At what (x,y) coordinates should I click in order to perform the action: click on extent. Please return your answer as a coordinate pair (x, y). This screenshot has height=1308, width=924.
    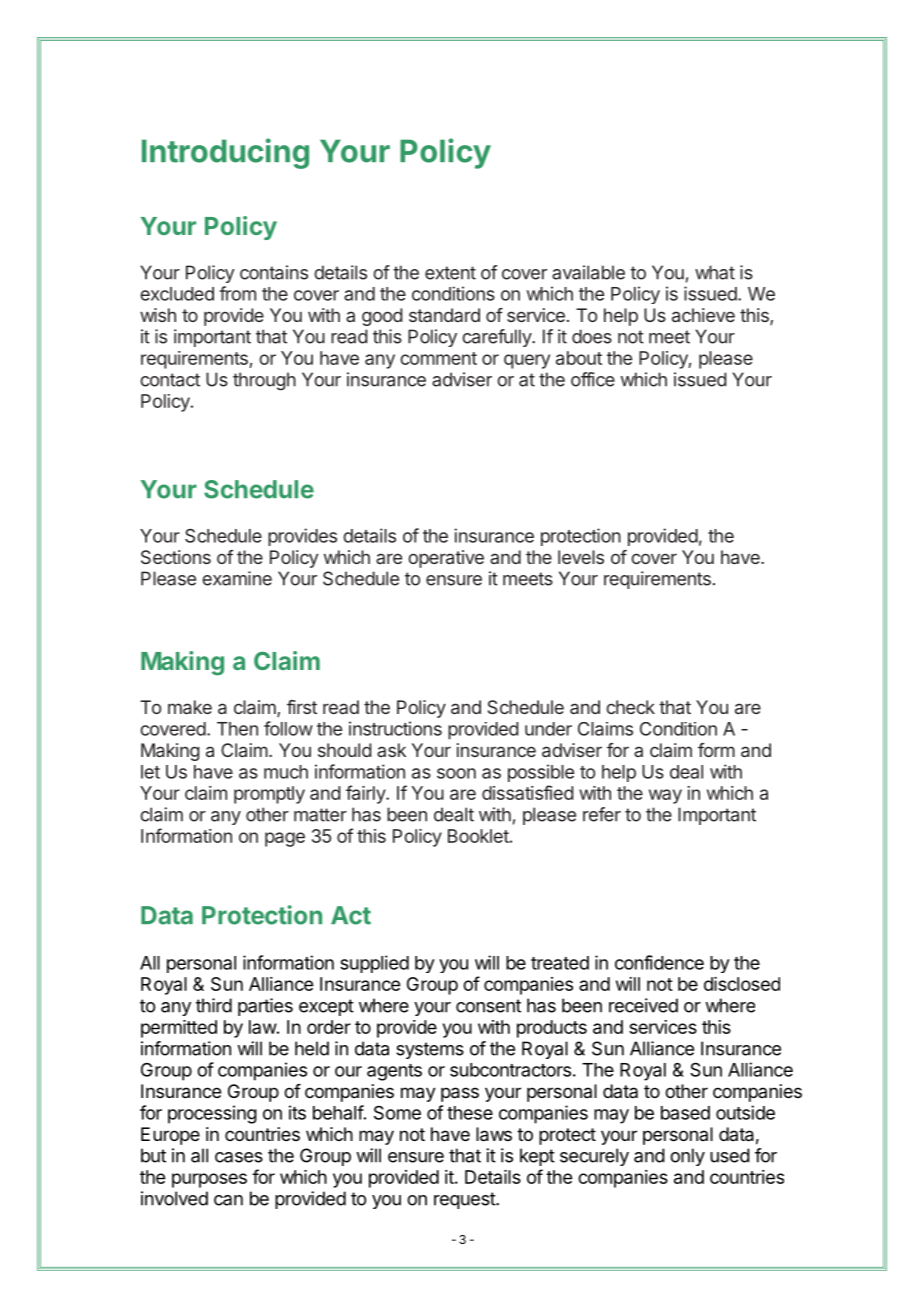
    Looking at the image, I should click on (450, 273).
